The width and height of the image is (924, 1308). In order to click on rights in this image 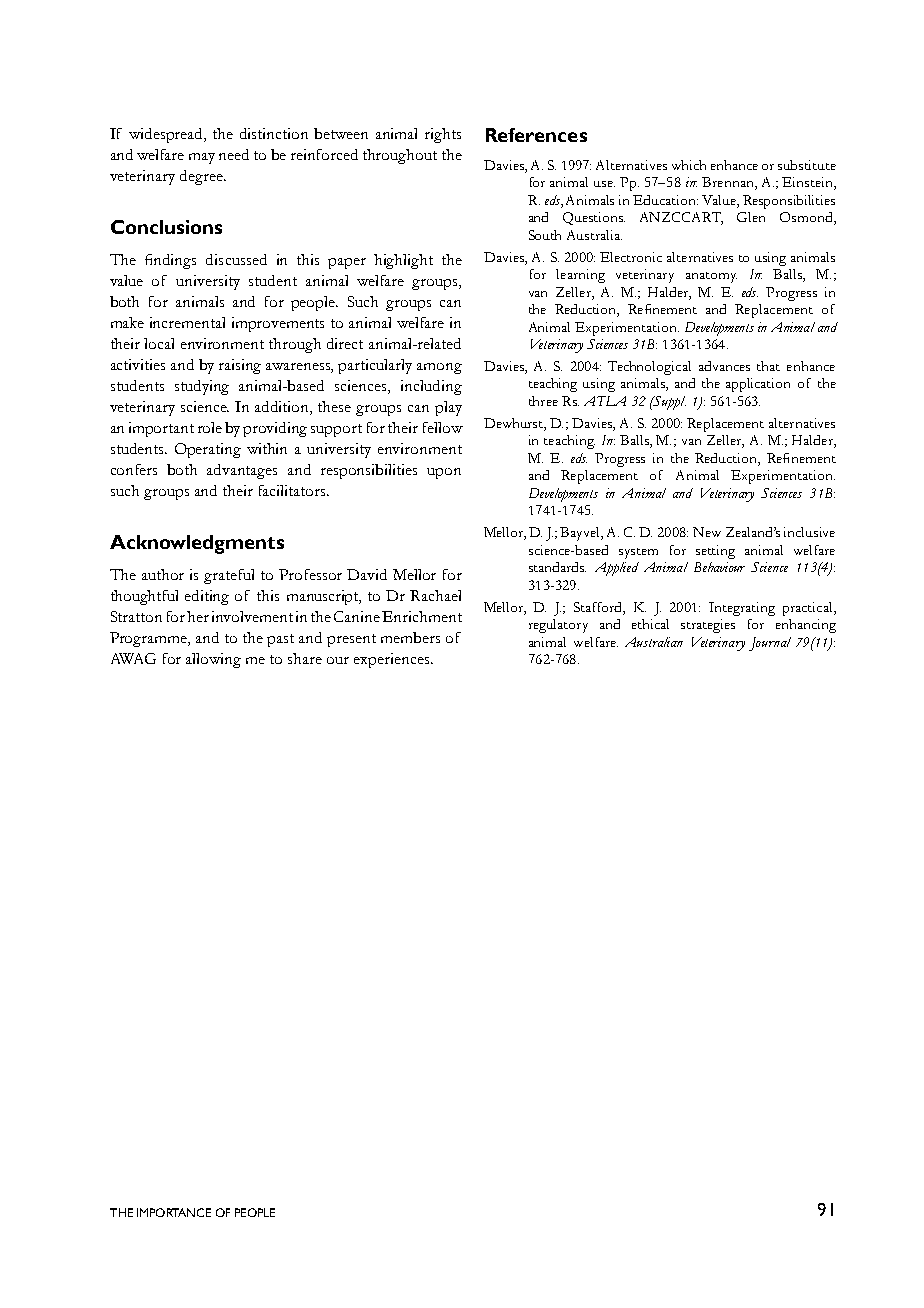, I will do `click(443, 135)`.
